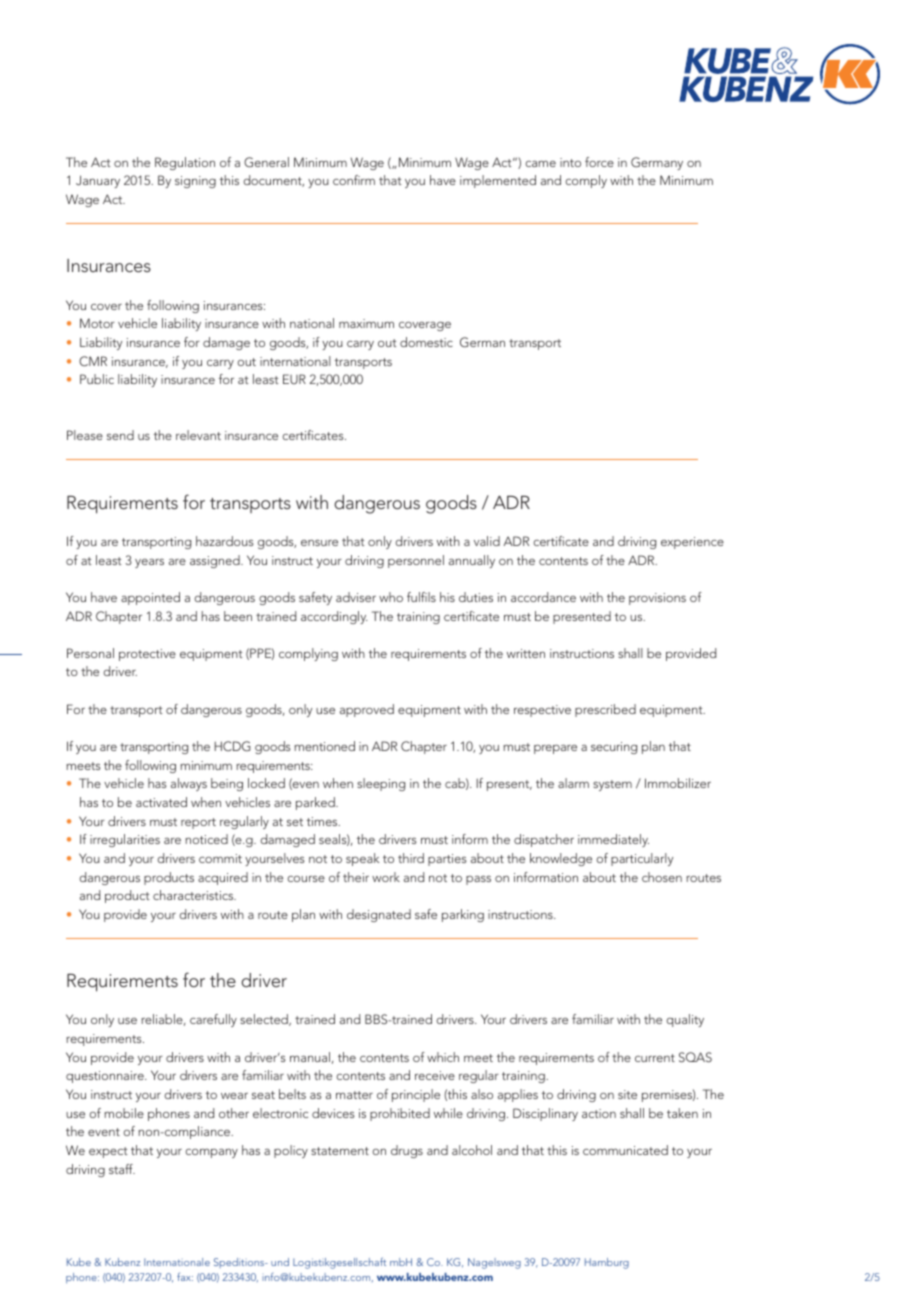  Describe the element at coordinates (599, 162) in the screenshot. I see `force` at that location.
